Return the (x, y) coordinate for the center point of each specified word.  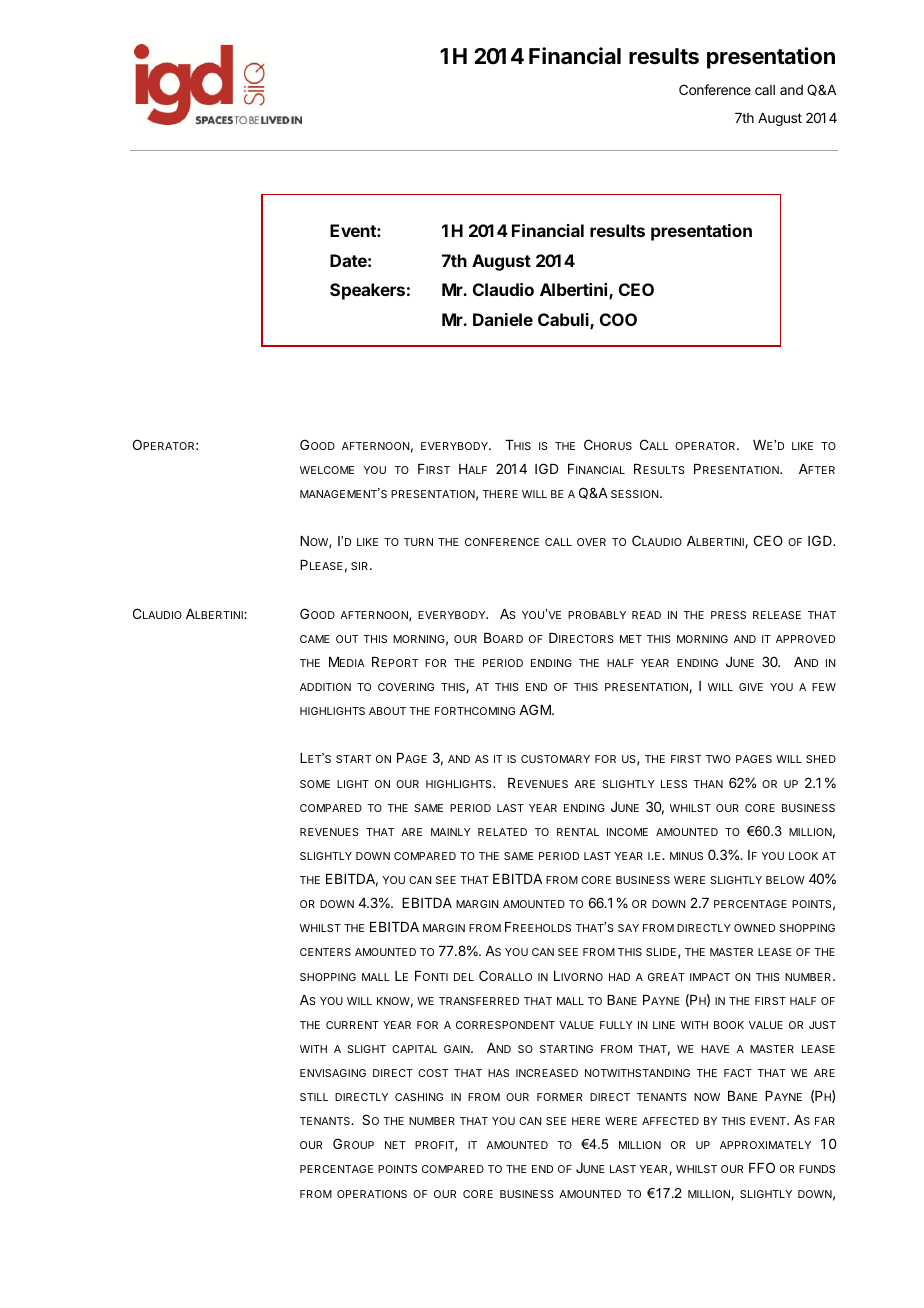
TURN (418, 542)
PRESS (728, 615)
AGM (536, 709)
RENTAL (578, 832)
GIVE (751, 687)
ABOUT (387, 711)
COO (618, 319)
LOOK (803, 856)
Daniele (503, 319)
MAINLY (451, 832)
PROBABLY (597, 615)
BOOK (729, 1025)
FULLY (616, 1025)
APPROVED (805, 639)
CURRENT (352, 1025)
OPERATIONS (372, 1194)
